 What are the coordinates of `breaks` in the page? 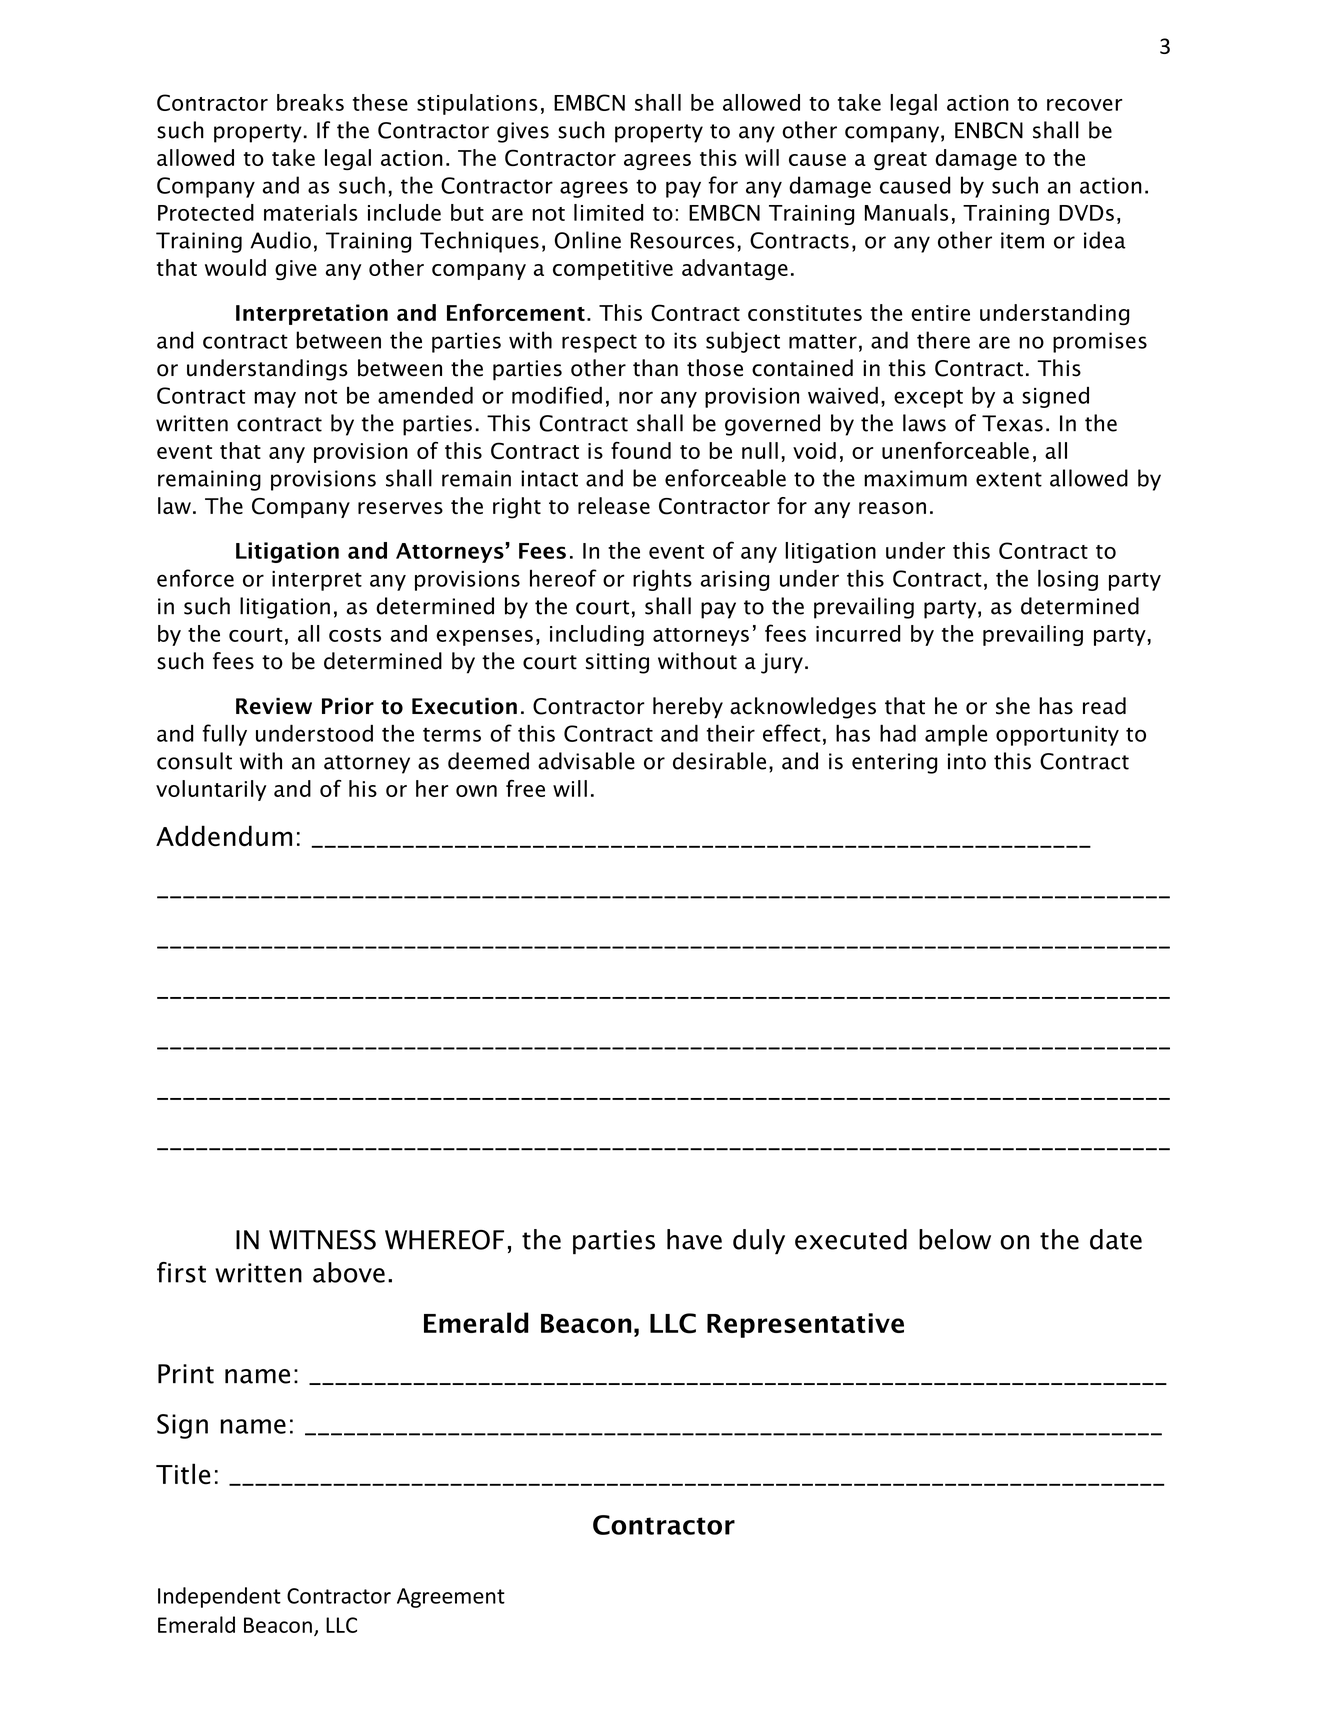 It's located at (310, 102).
